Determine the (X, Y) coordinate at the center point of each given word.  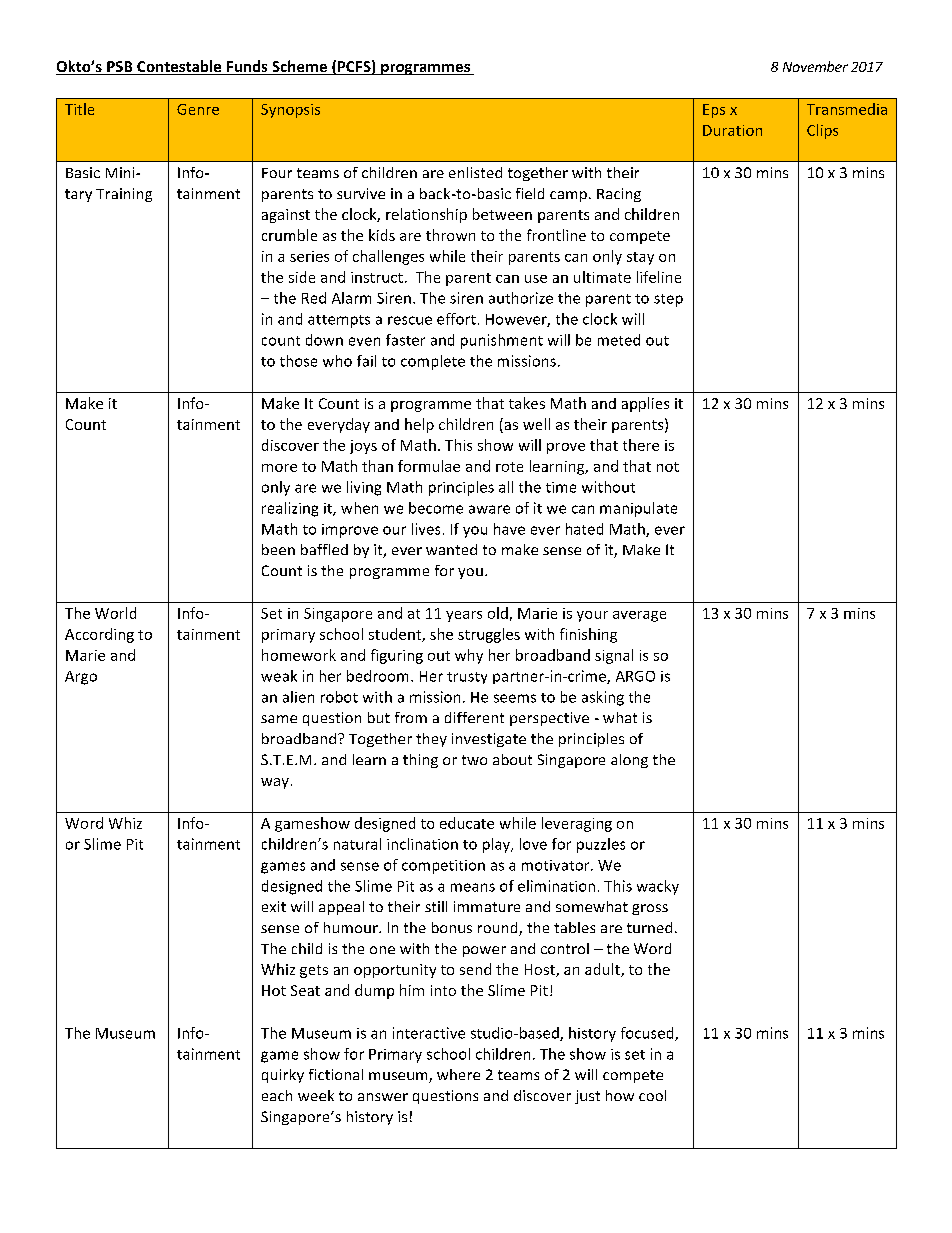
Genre (198, 109)
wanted (451, 549)
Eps (714, 111)
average (639, 616)
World (115, 613)
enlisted (475, 172)
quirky (283, 1076)
